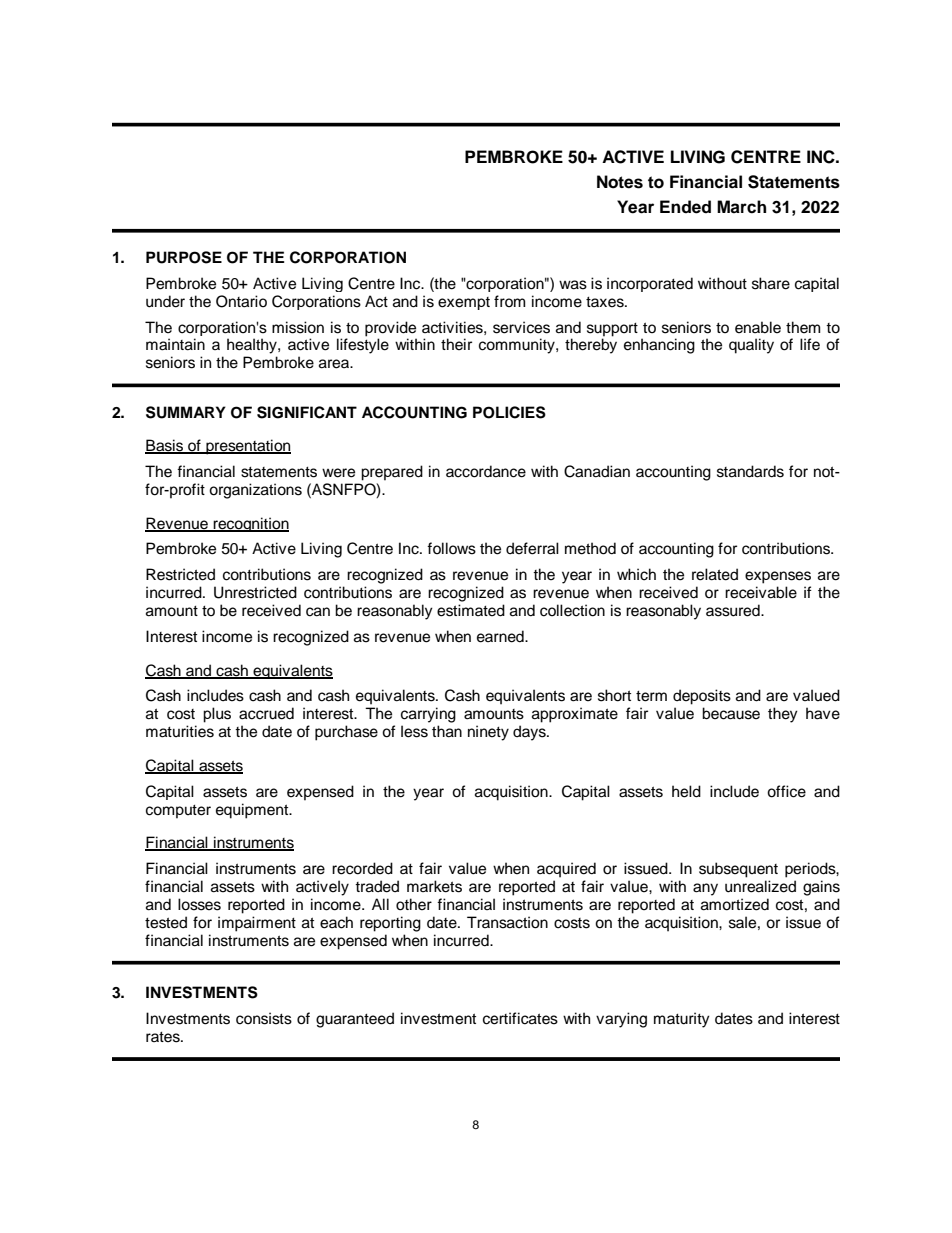 The width and height of the screenshot is (952, 1233). I want to click on POLICIES, so click(509, 412).
